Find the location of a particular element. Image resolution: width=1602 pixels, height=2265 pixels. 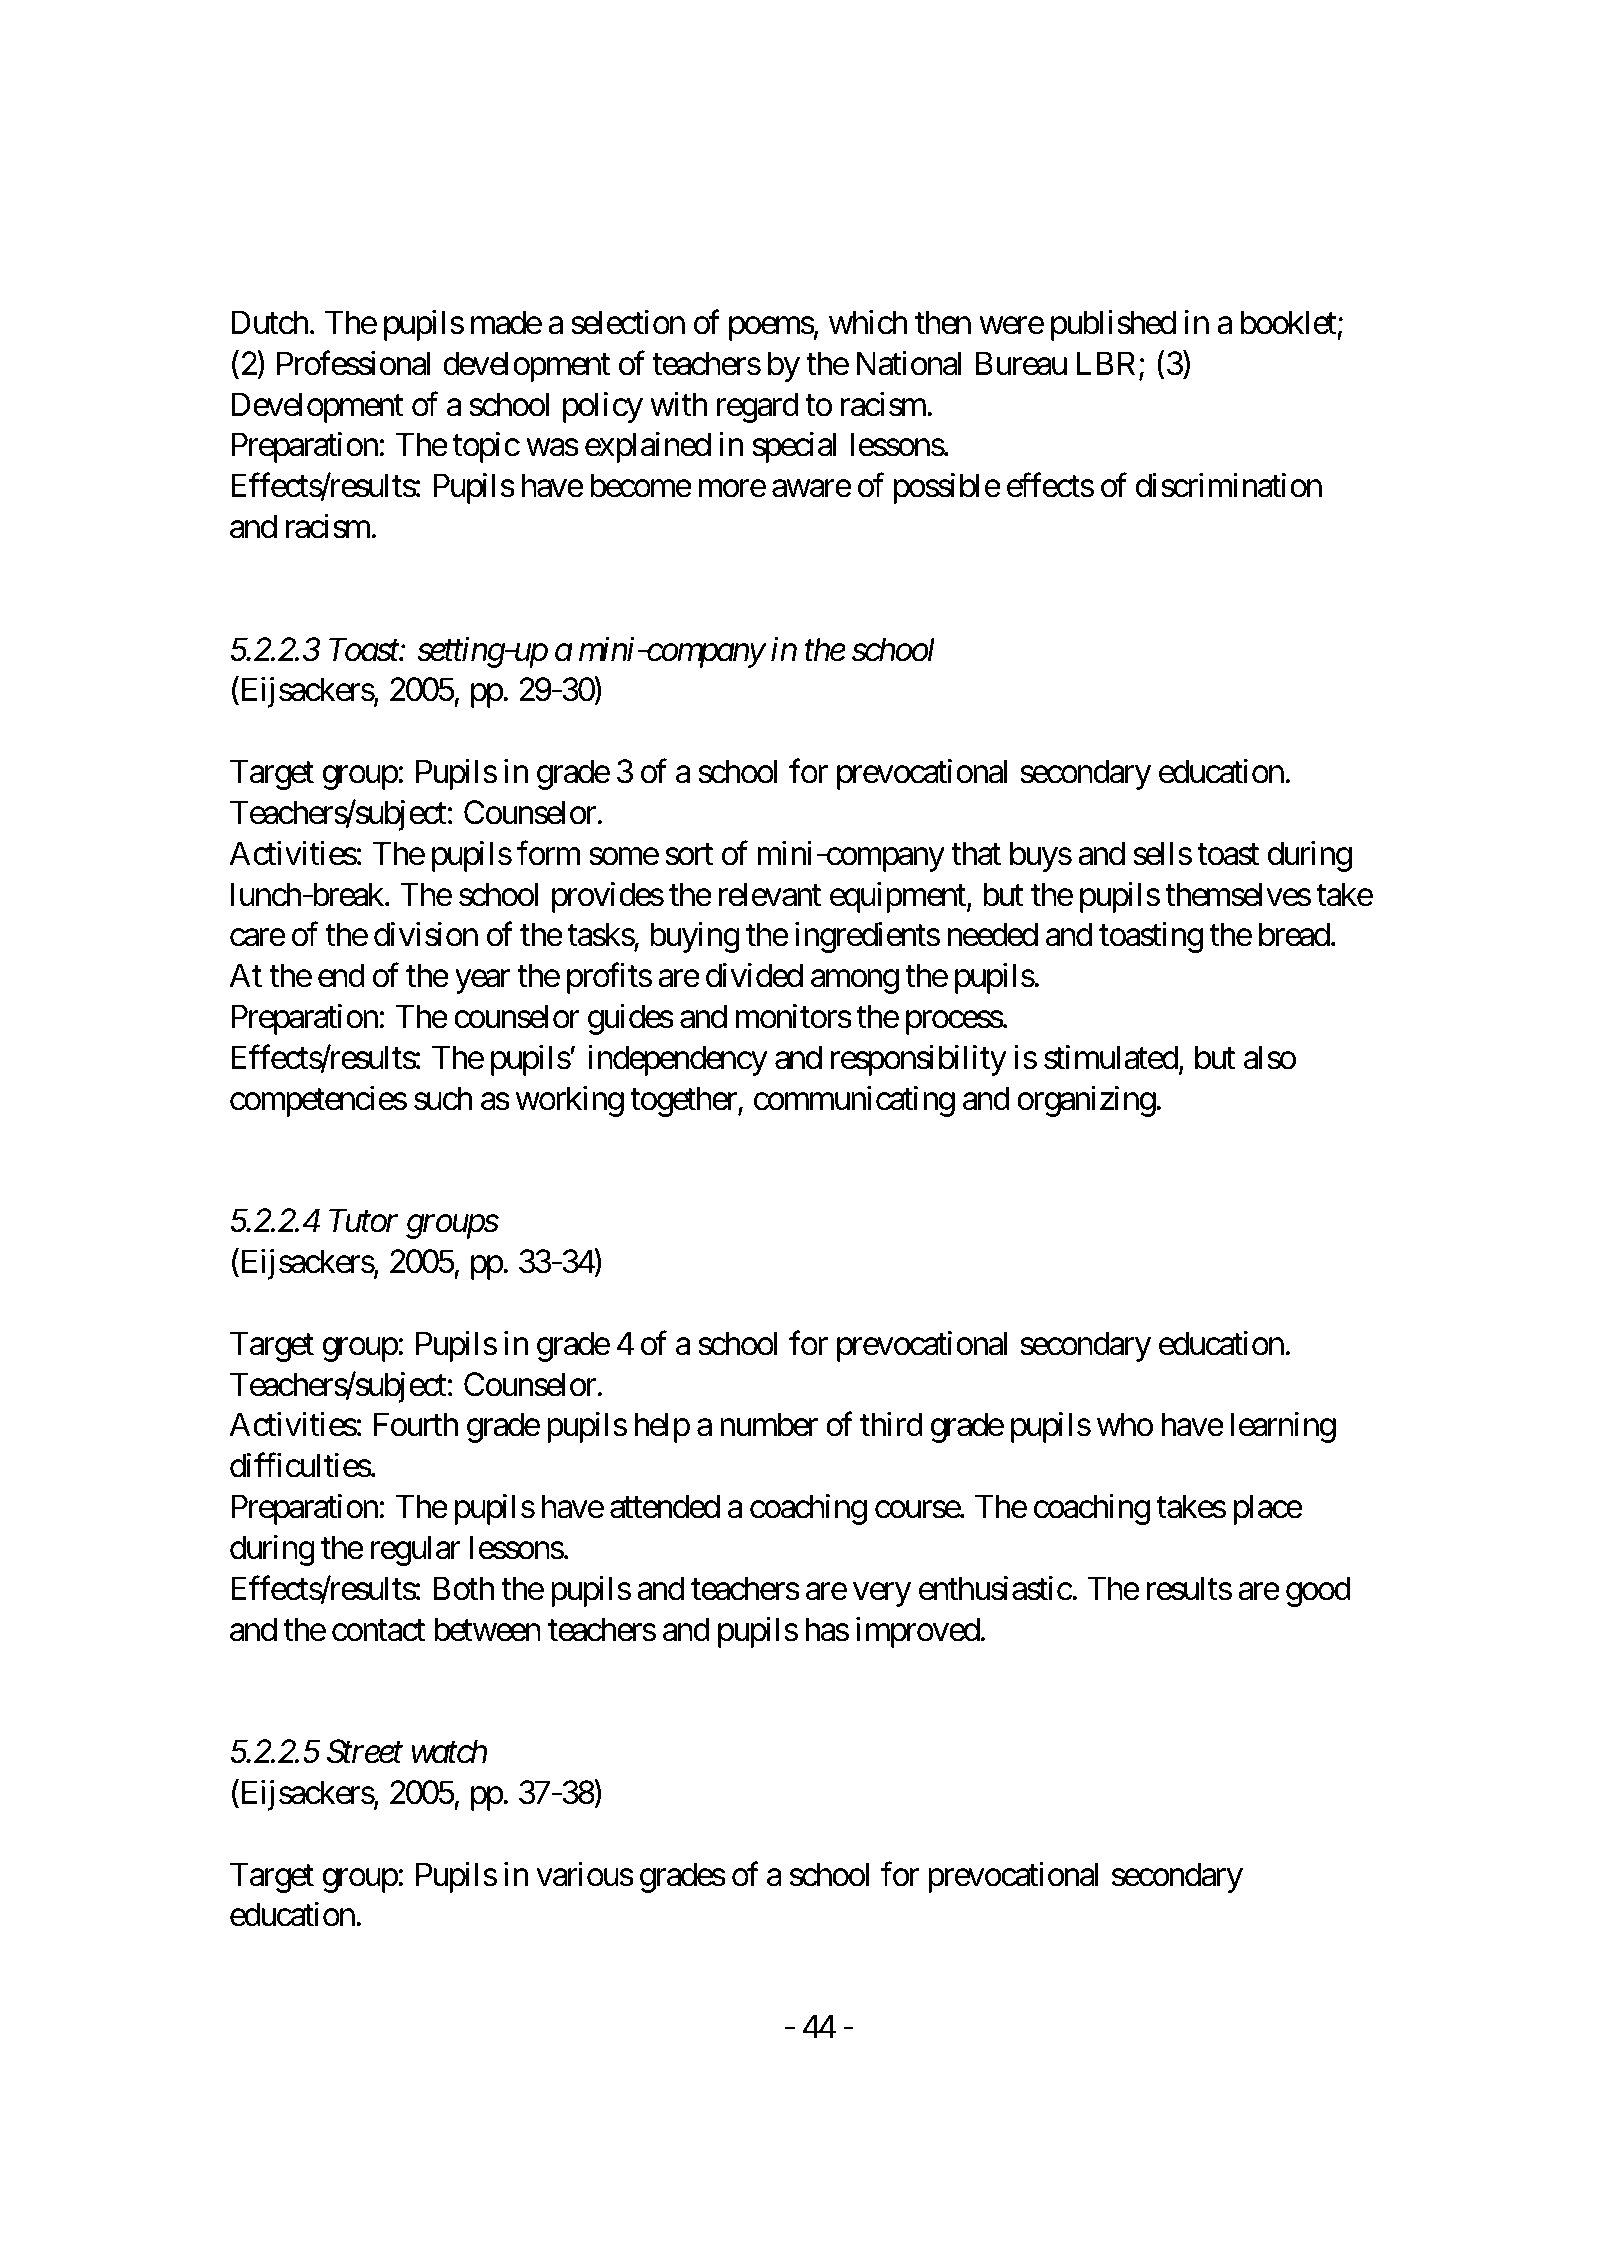

Street is located at coordinates (365, 1752).
